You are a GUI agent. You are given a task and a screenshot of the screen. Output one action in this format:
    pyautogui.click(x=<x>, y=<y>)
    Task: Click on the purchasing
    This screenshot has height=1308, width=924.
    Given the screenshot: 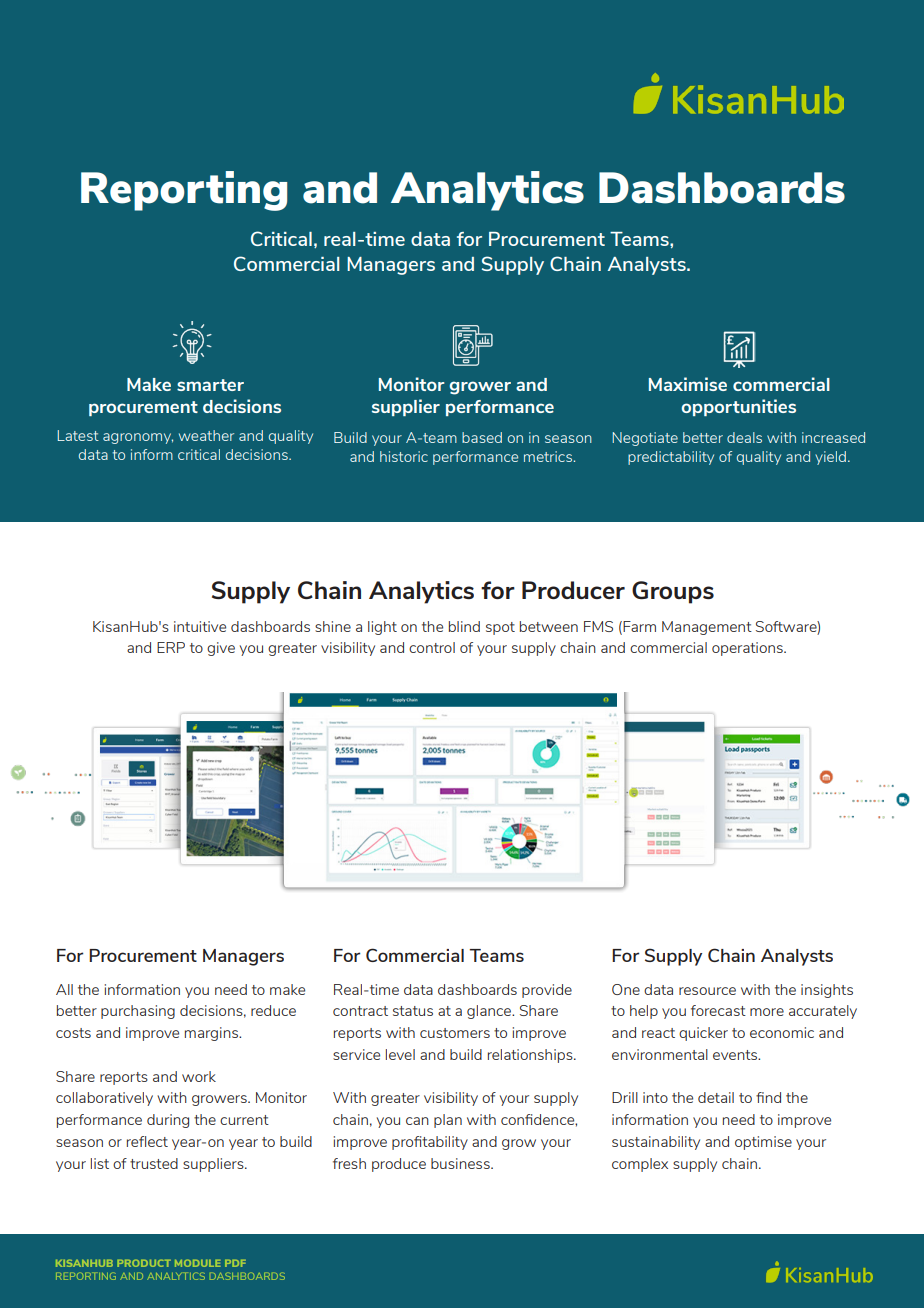 What is the action you would take?
    pyautogui.click(x=138, y=1012)
